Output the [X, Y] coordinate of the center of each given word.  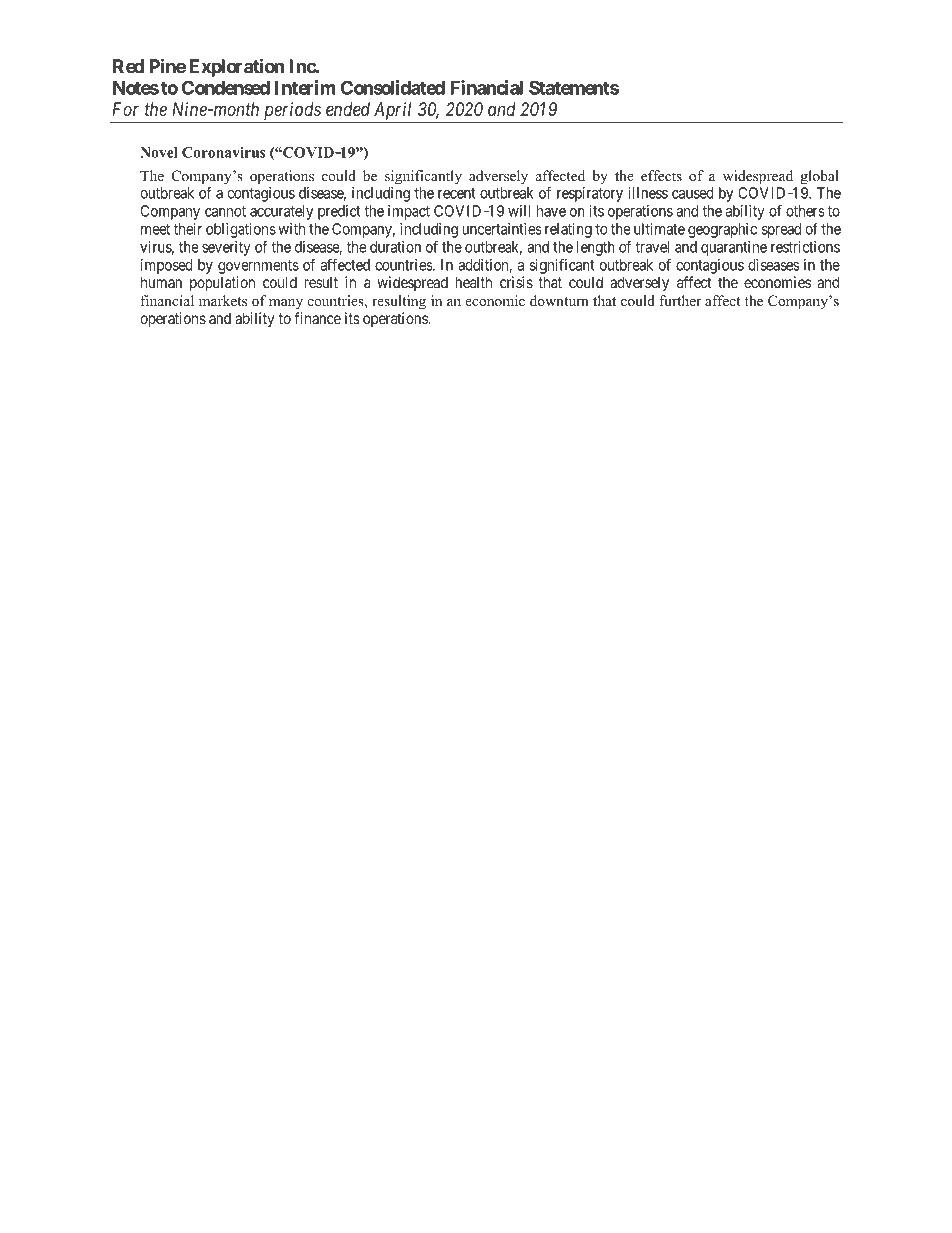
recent [457, 193]
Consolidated [393, 87]
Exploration [236, 67]
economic [495, 300]
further [680, 300]
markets [223, 300]
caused [693, 193]
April [394, 112]
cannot [225, 211]
